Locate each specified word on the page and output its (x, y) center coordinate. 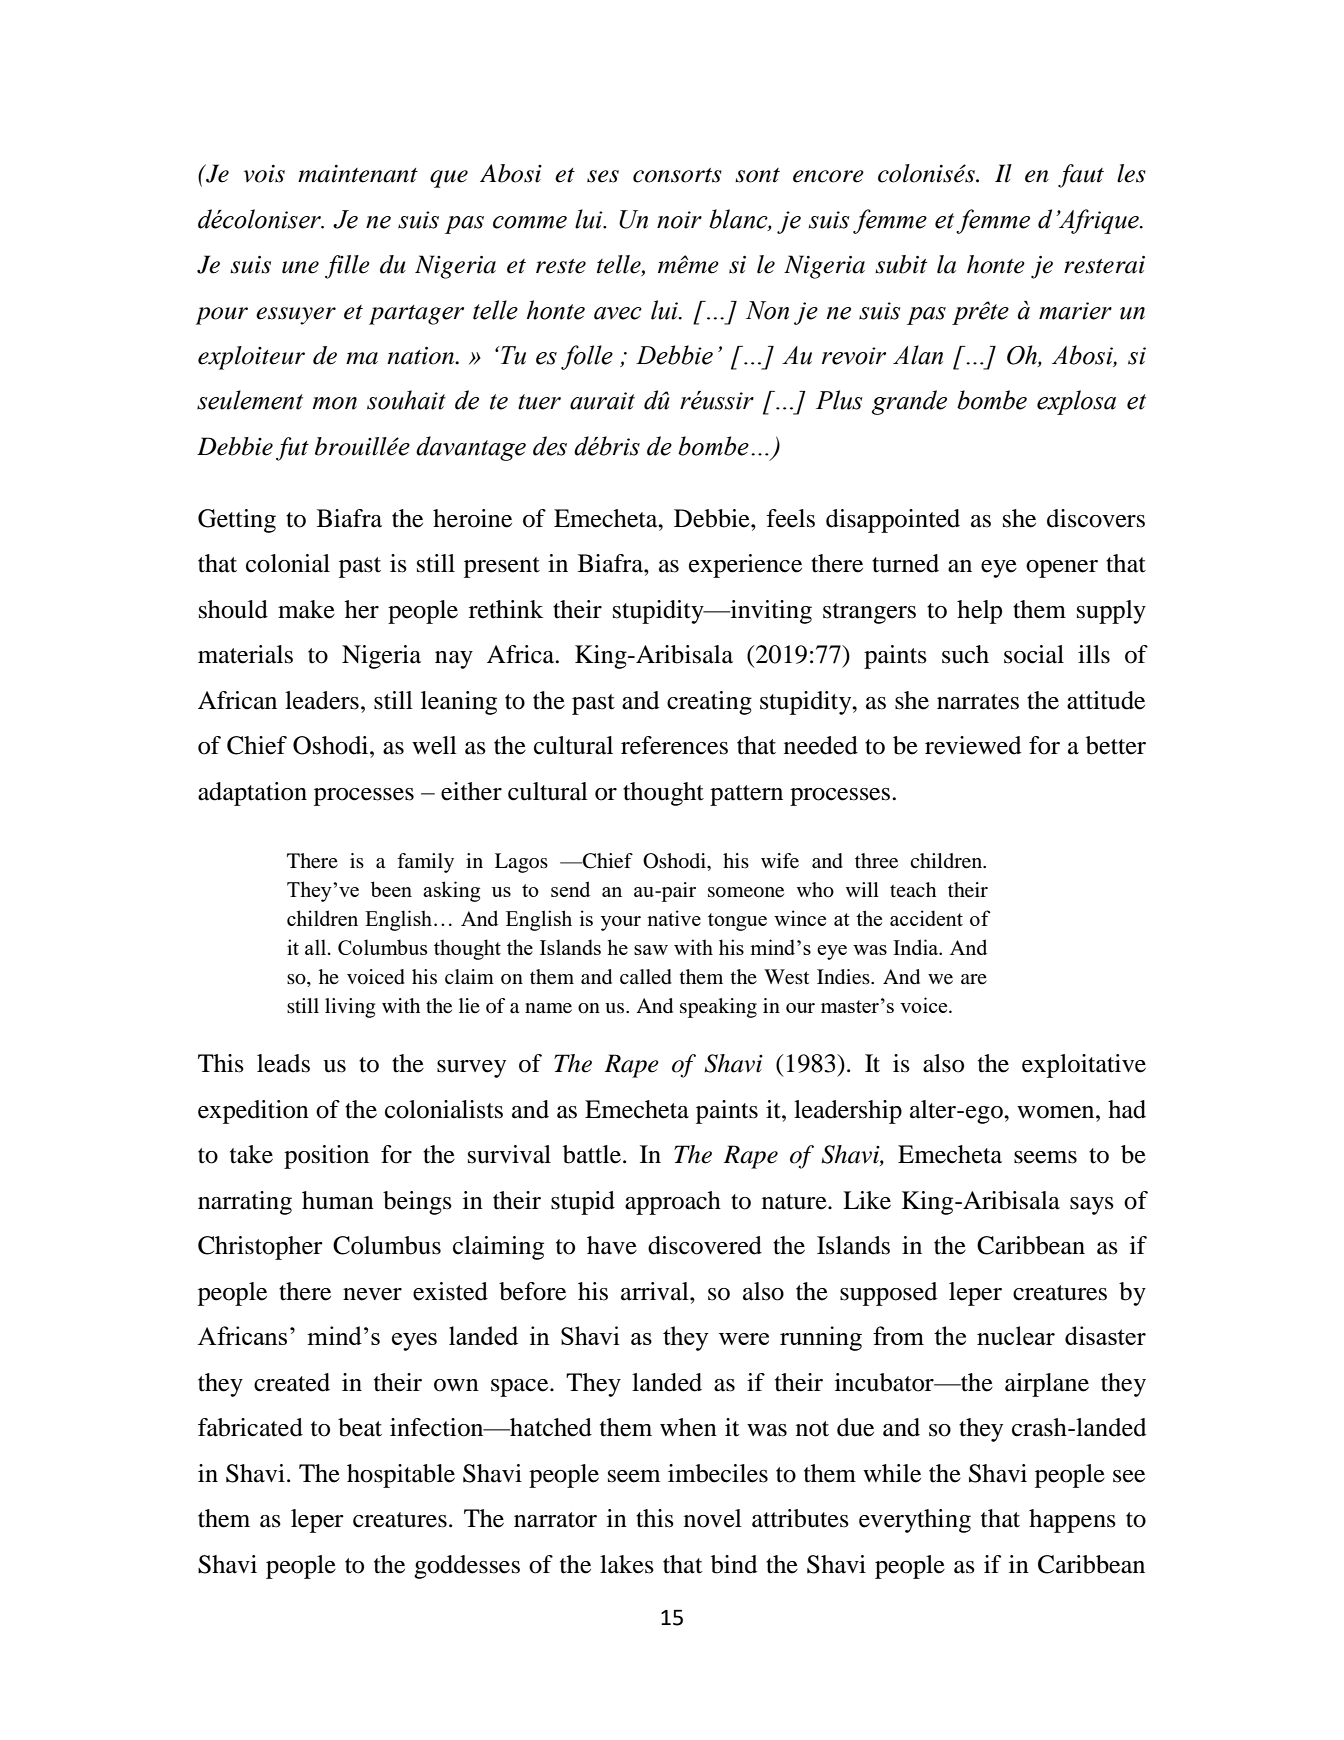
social (1034, 654)
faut (1081, 176)
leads (283, 1063)
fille (347, 267)
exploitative (1084, 1066)
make (306, 609)
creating (709, 703)
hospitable (401, 1476)
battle (592, 1154)
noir (679, 220)
